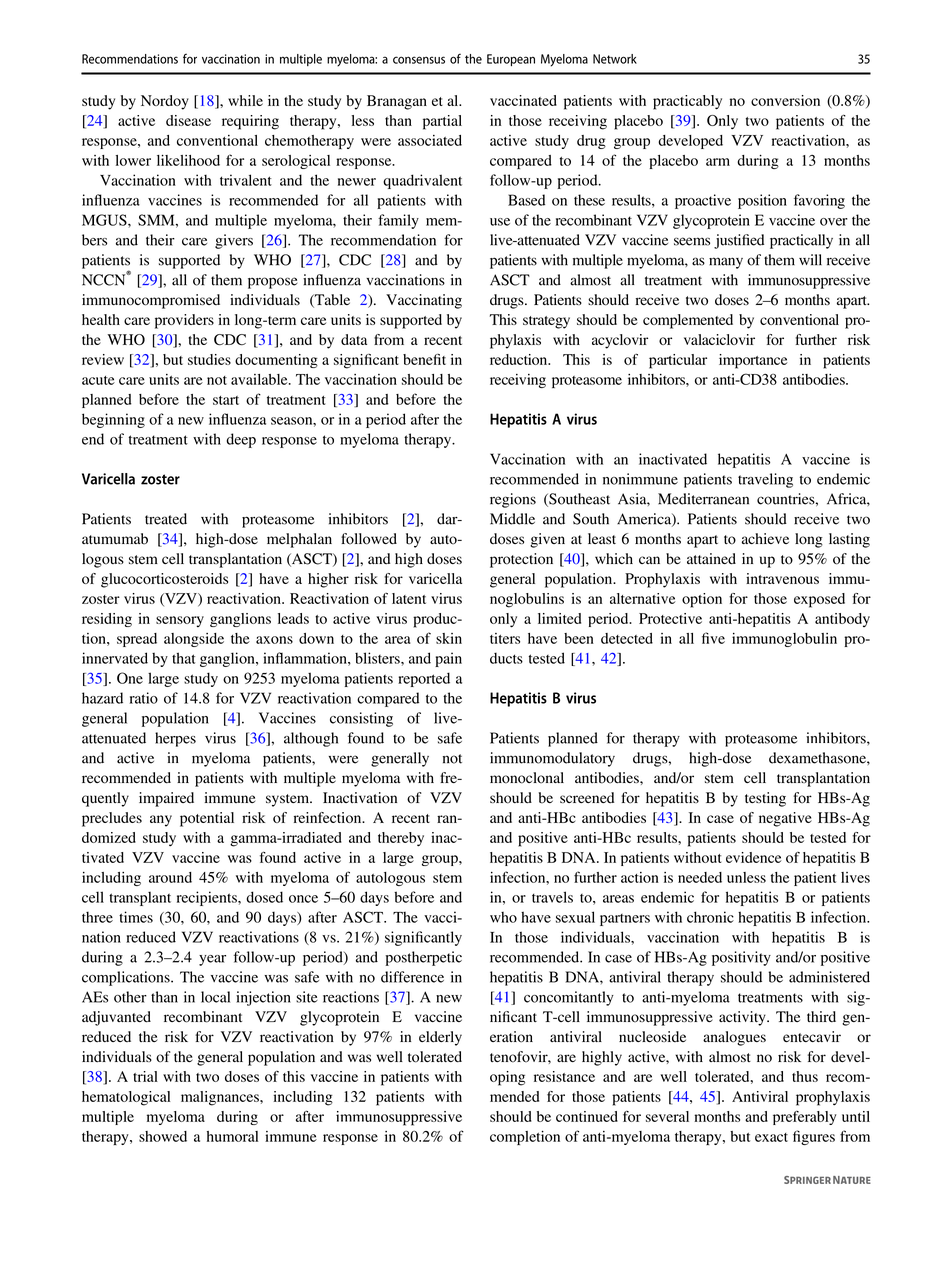 The width and height of the screenshot is (952, 1265). Describe the element at coordinates (804, 1118) in the screenshot. I see `preferably` at that location.
